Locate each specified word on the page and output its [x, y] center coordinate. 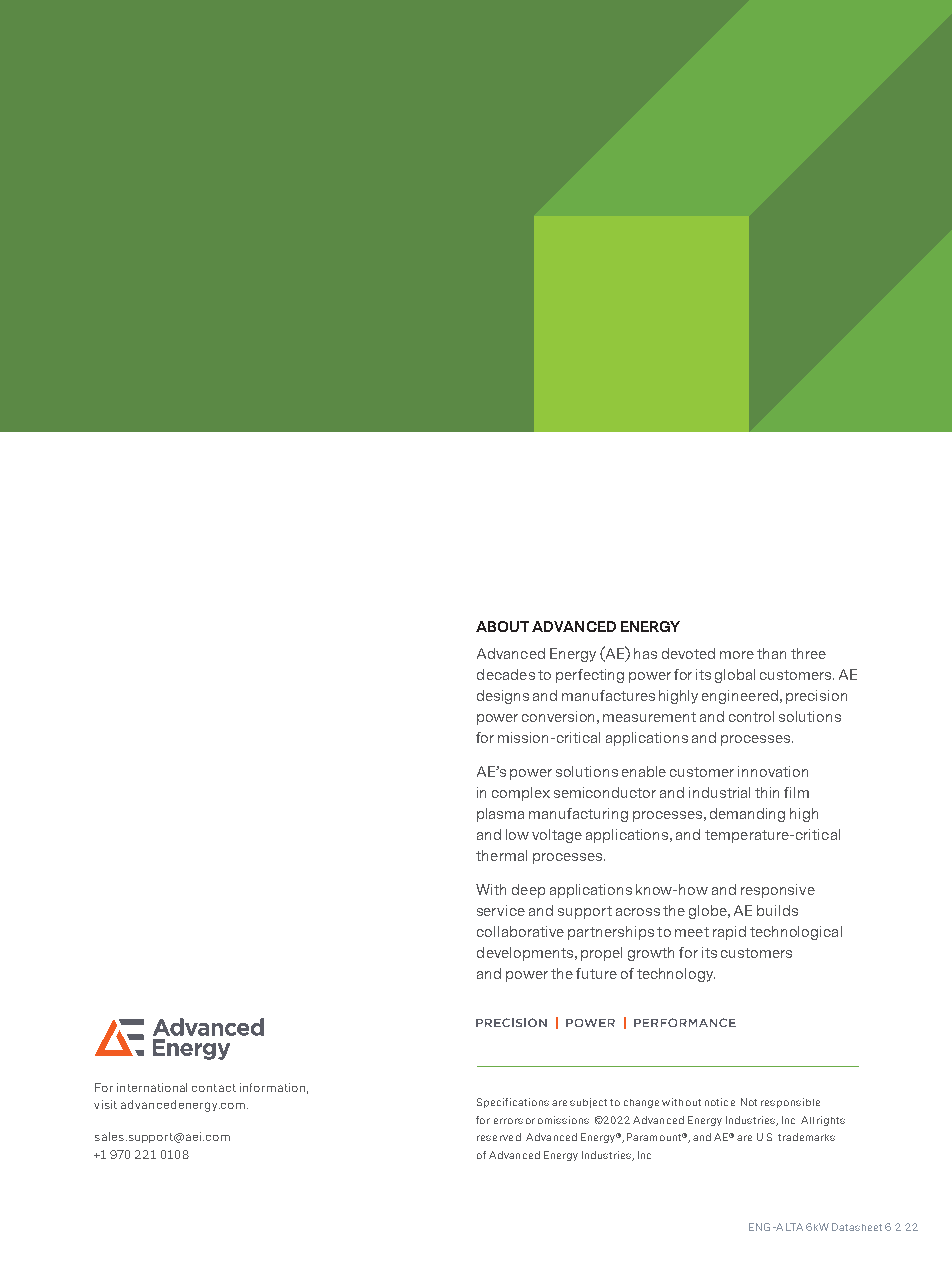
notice [720, 1102]
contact [214, 1088]
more [737, 655]
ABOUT [502, 626]
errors [508, 1121]
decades [506, 674]
